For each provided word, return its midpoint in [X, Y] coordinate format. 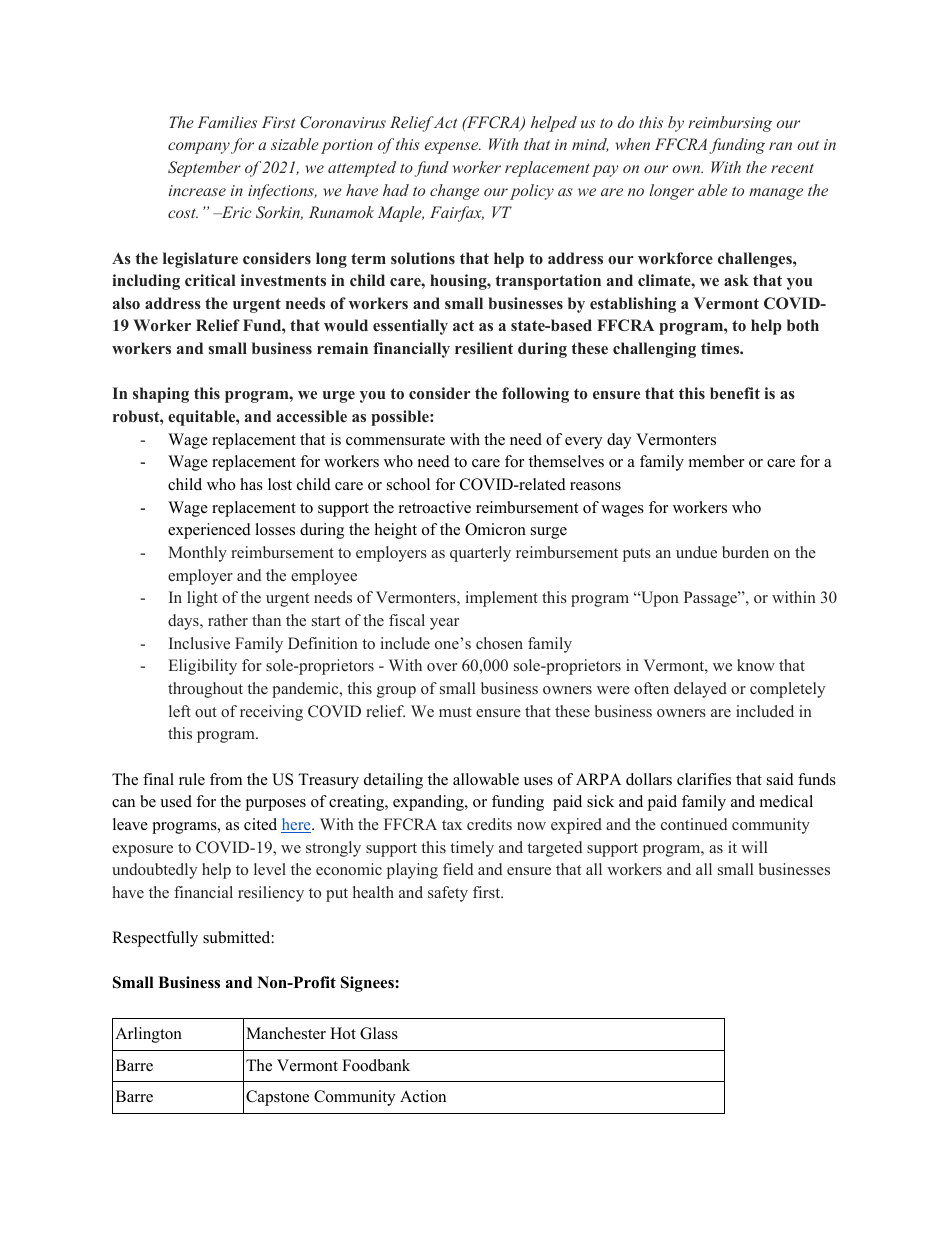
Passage [711, 599]
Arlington [148, 1035]
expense [453, 148]
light [202, 599]
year [444, 624]
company [199, 148]
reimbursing [730, 124]
